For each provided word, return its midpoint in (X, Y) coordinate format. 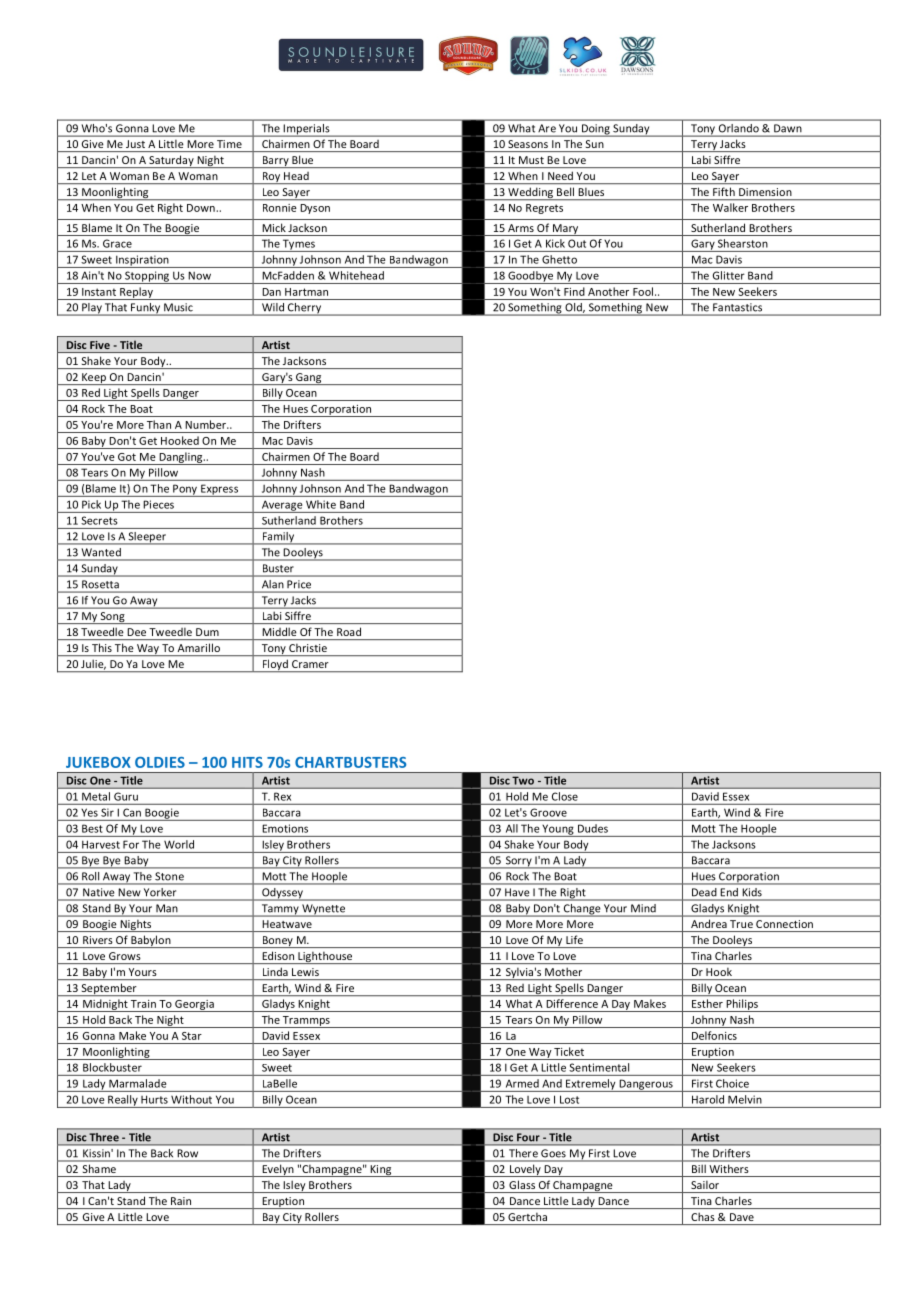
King (381, 1171)
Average (282, 506)
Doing (596, 130)
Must (531, 160)
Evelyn (278, 1171)
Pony (185, 490)
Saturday (171, 161)
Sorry (518, 862)
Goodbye (530, 277)
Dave (742, 1217)
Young (558, 830)
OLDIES (160, 762)
